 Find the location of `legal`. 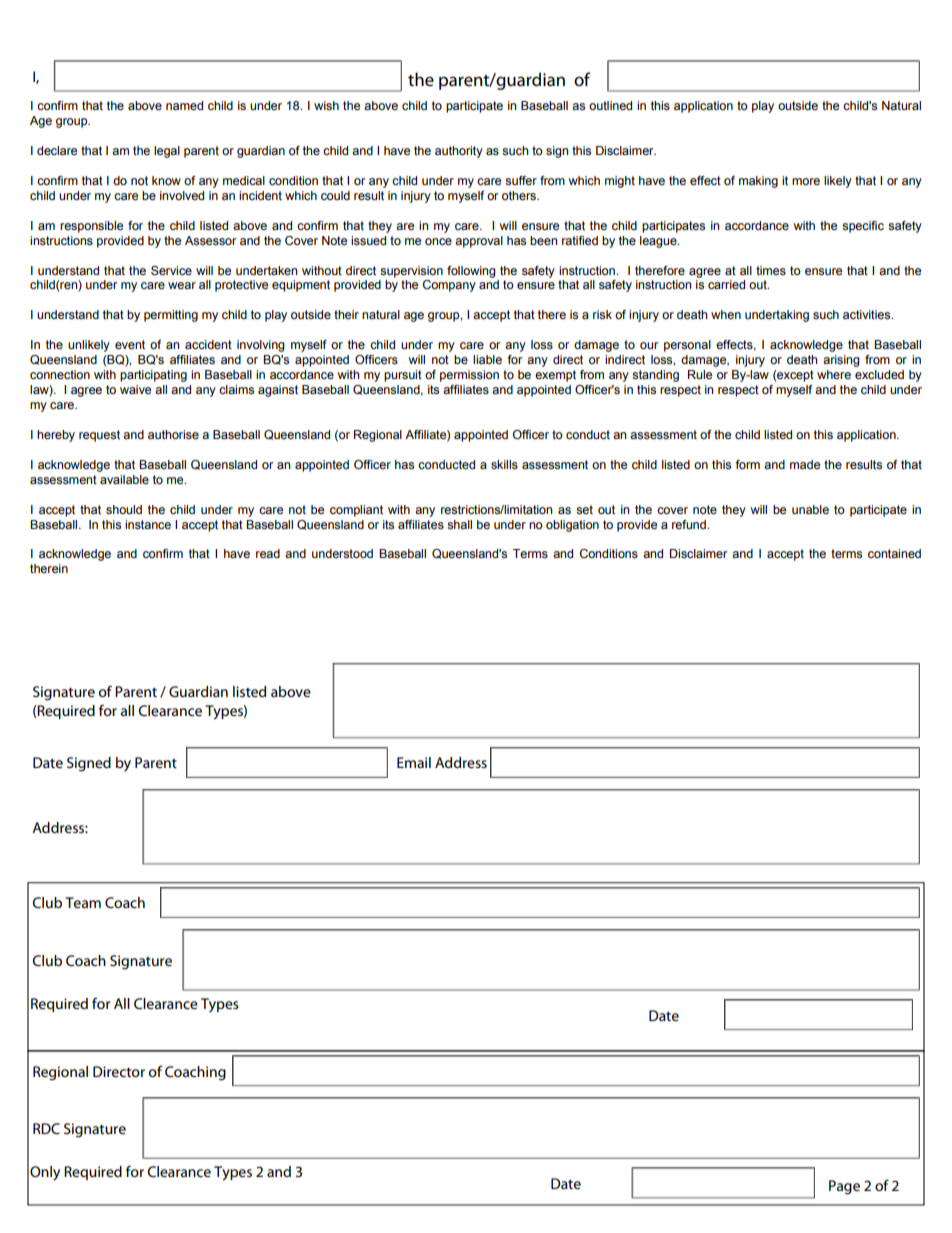

legal is located at coordinates (167, 152).
